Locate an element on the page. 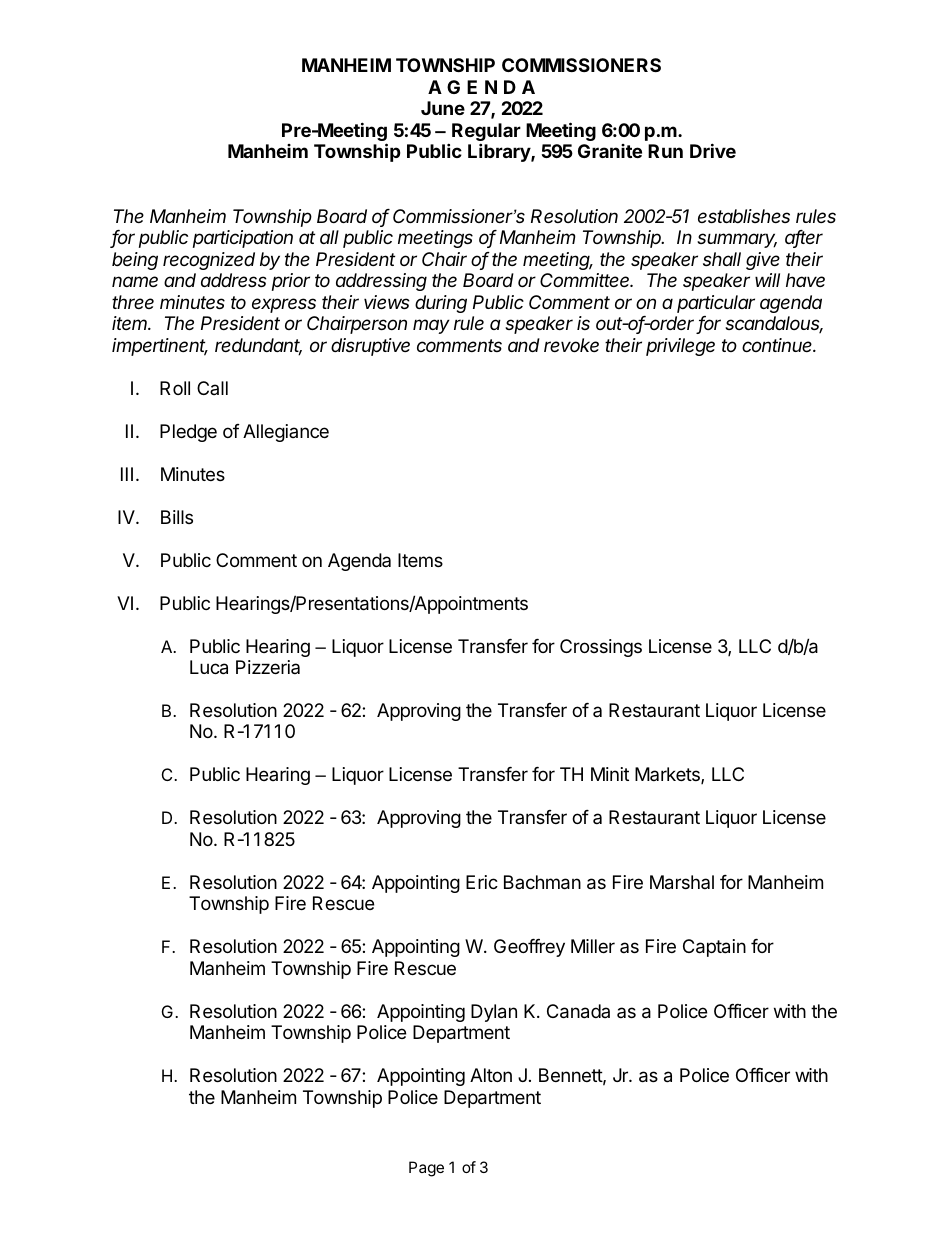  Alton is located at coordinates (491, 1075).
